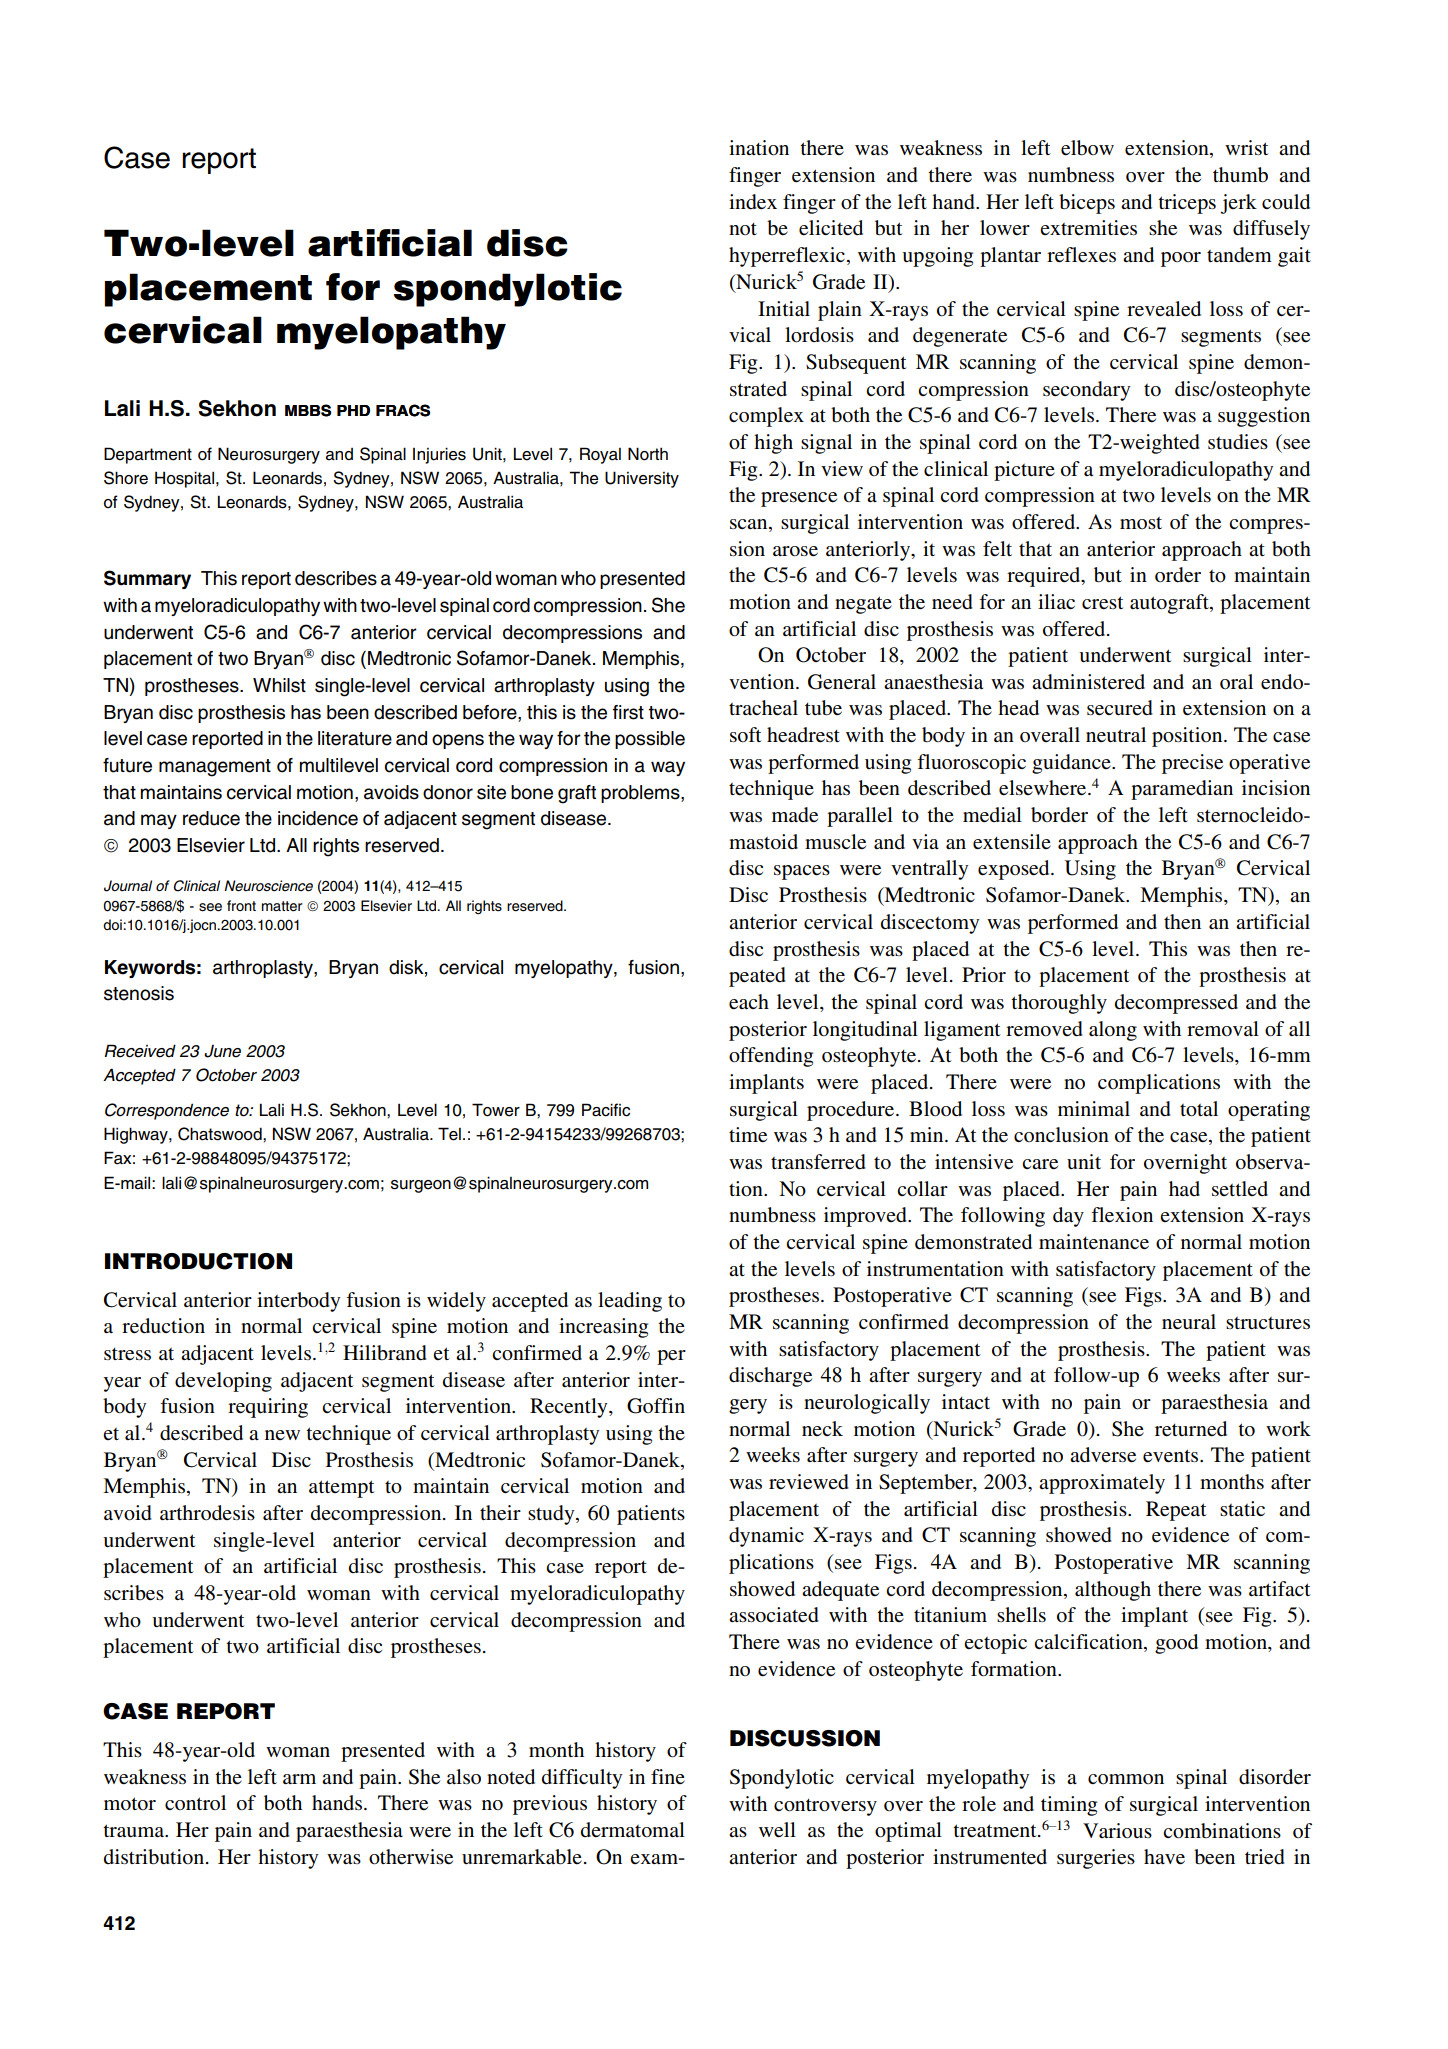  I want to click on arm, so click(299, 1779).
